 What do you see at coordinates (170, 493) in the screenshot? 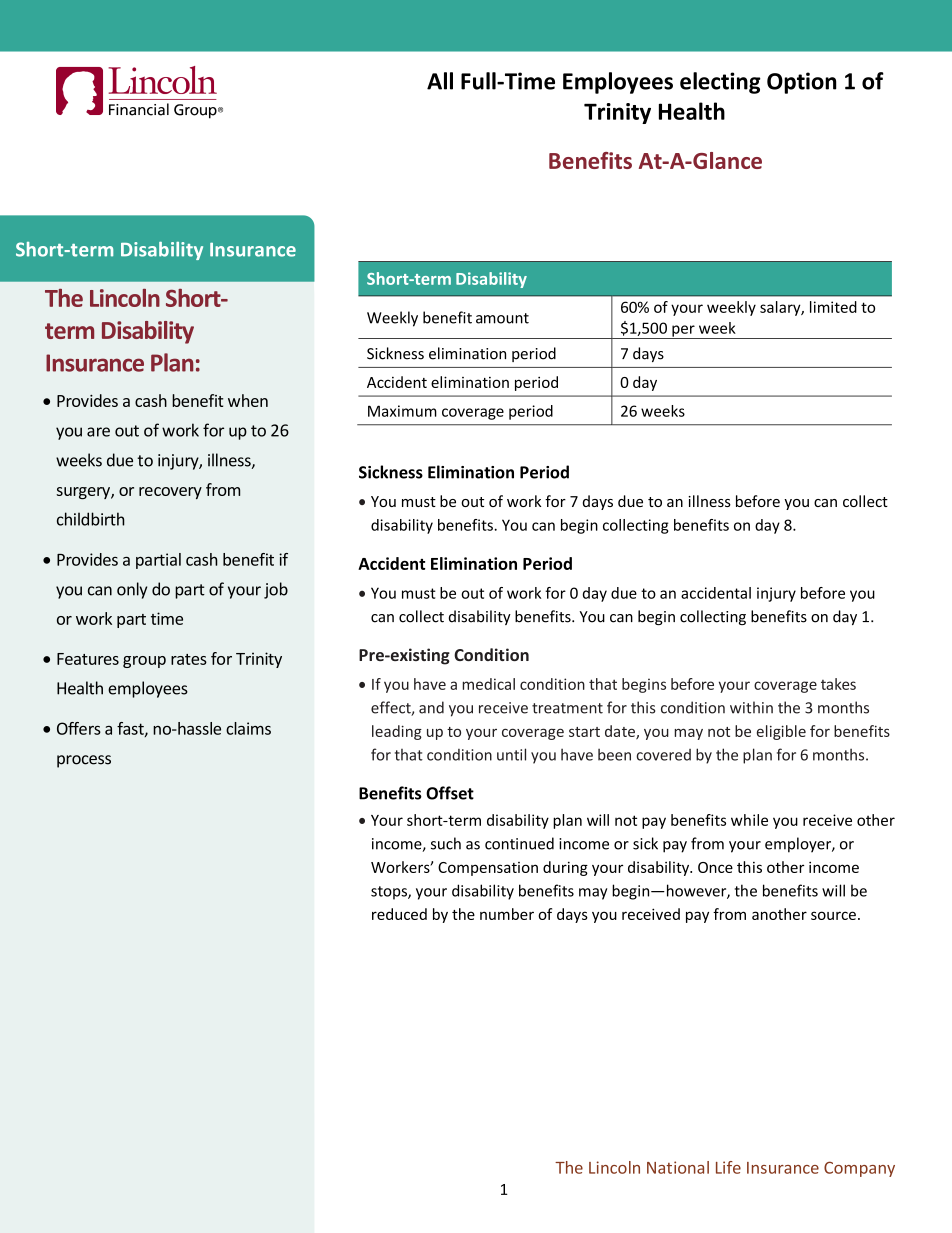
I see `recovery` at bounding box center [170, 493].
